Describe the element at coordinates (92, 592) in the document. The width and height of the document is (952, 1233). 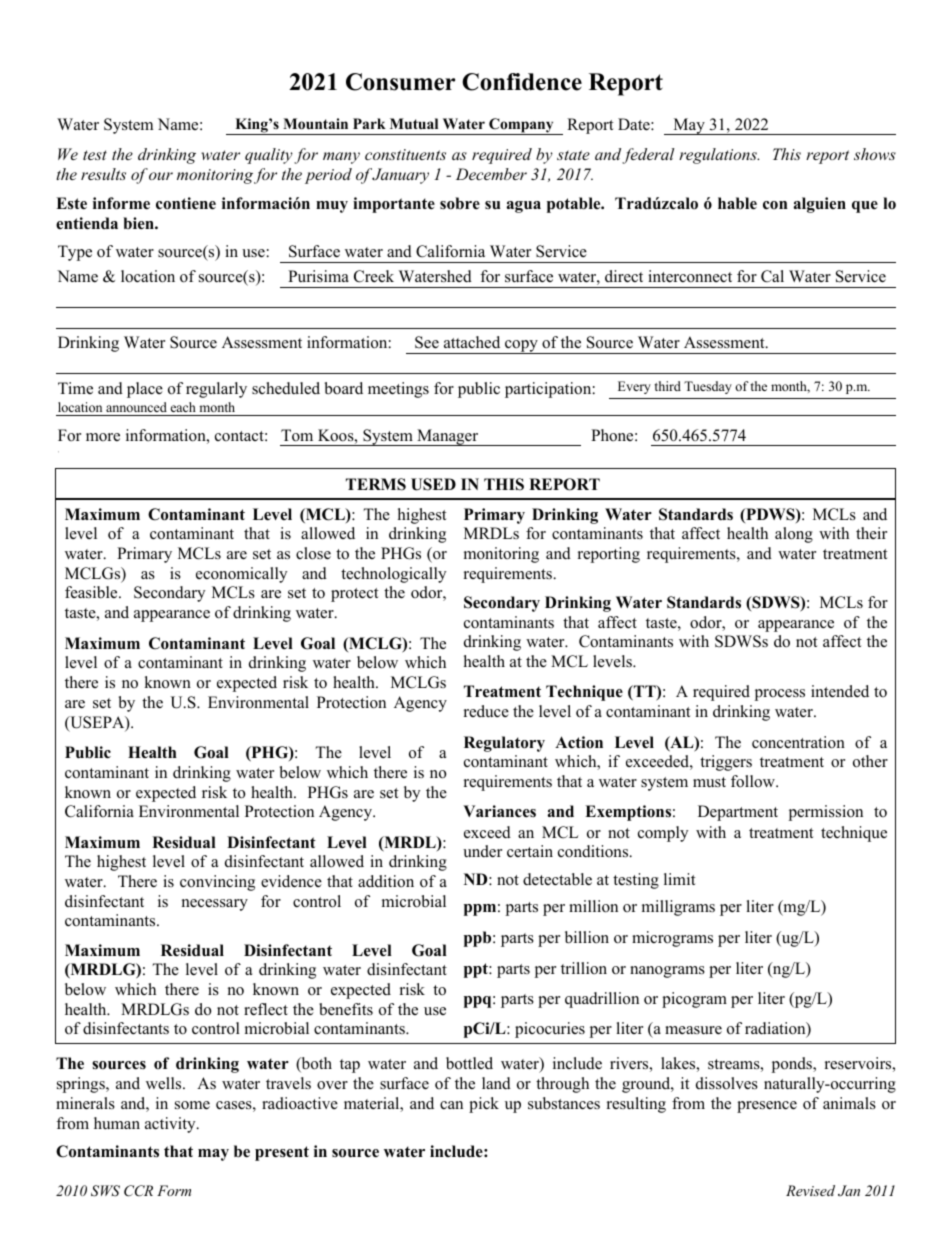
I see `feasible` at that location.
